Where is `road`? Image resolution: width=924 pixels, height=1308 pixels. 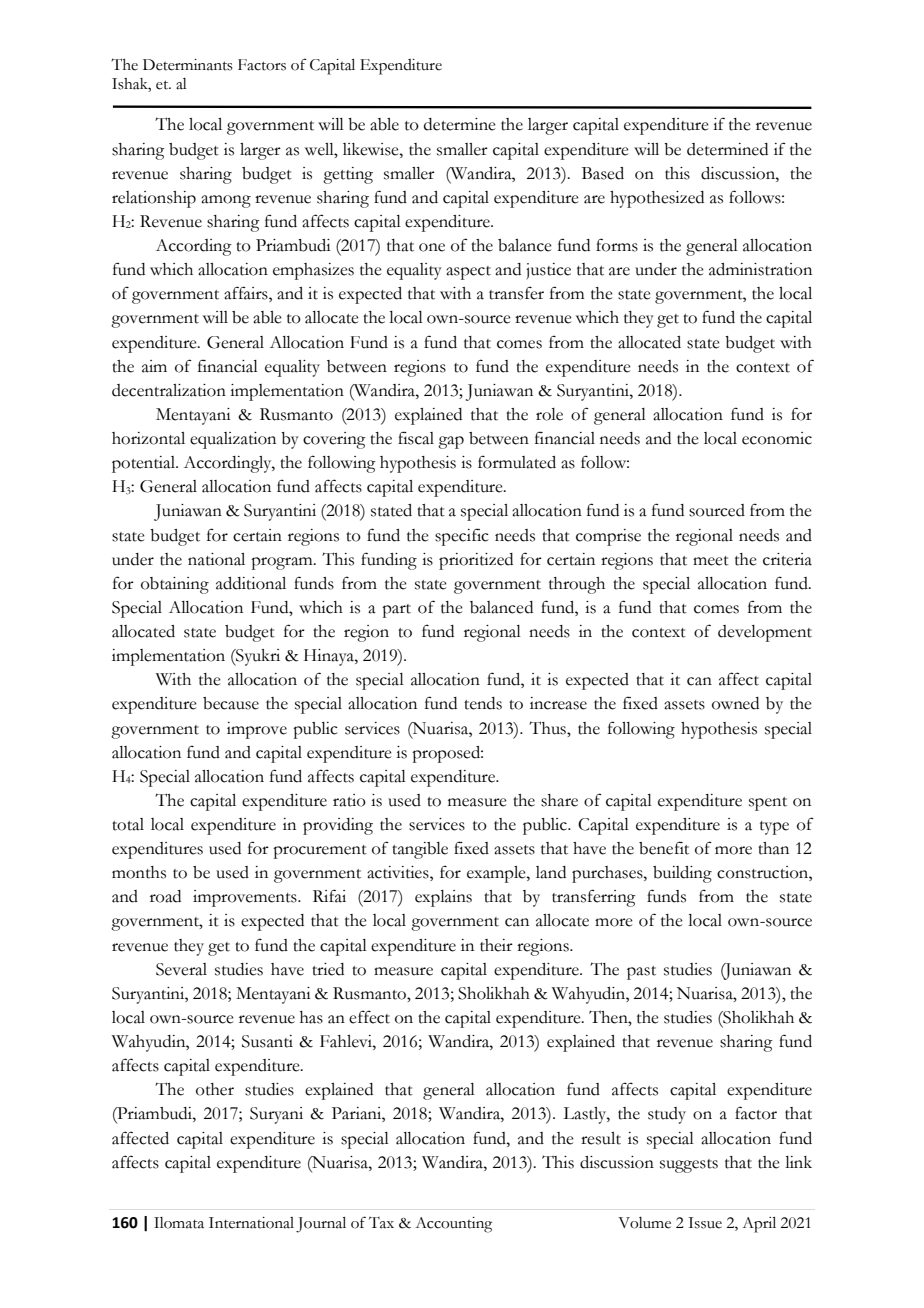 road is located at coordinates (165, 896).
